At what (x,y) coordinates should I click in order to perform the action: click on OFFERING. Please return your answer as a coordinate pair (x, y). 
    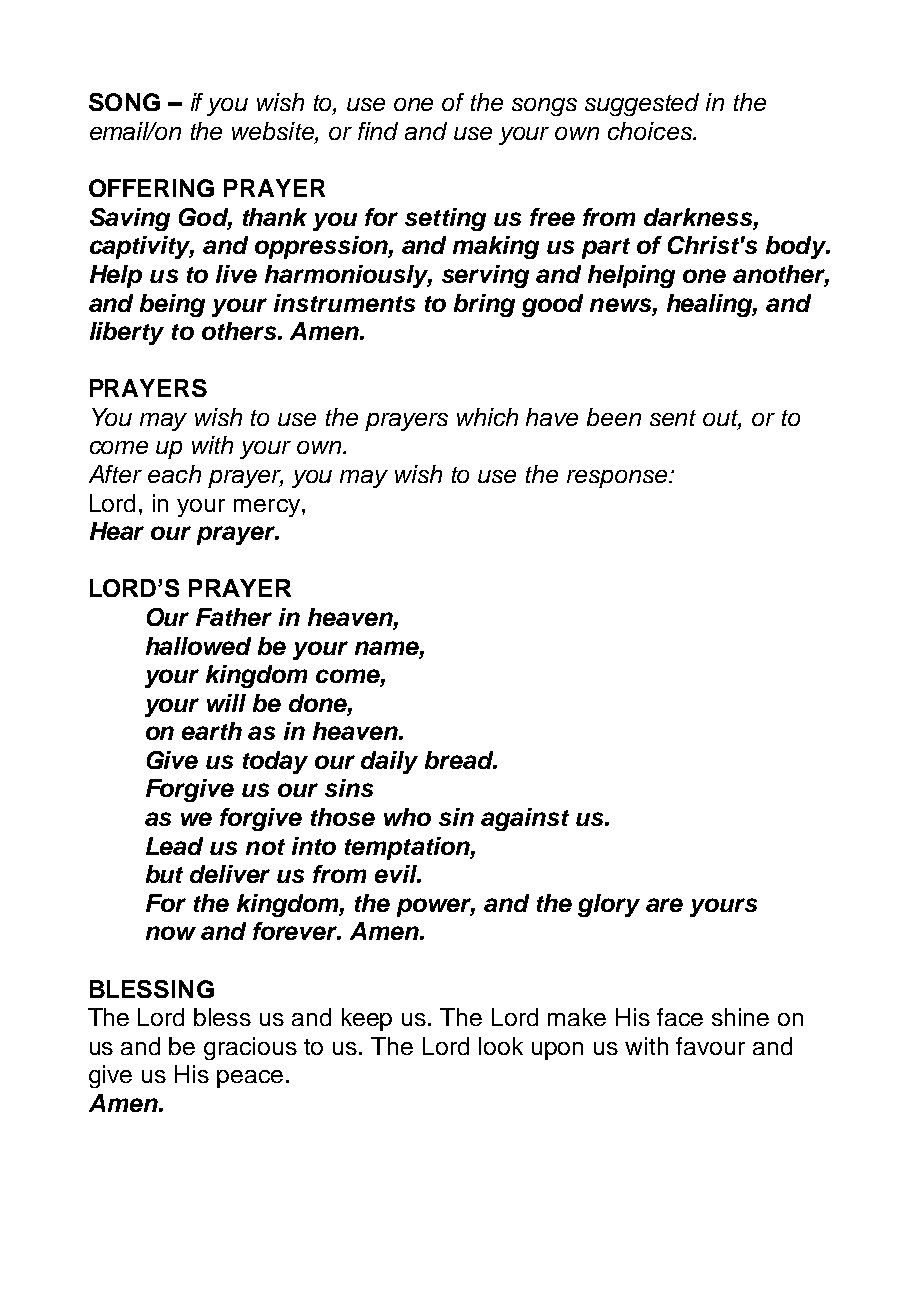
    Looking at the image, I should click on (151, 188).
